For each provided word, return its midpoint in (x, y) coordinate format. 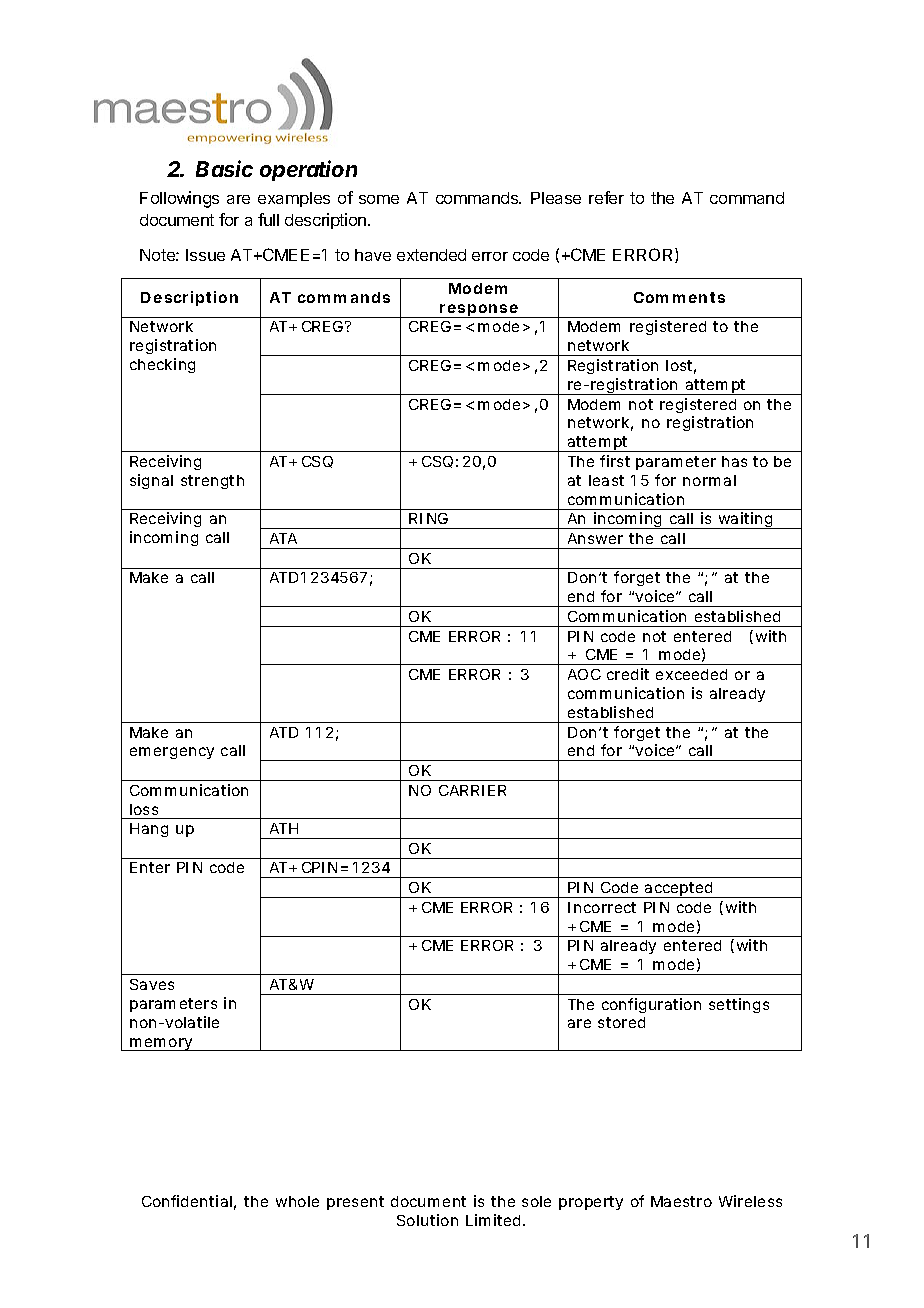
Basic (224, 168)
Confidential (187, 1201)
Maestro (681, 1201)
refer (606, 197)
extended (431, 255)
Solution (427, 1220)
